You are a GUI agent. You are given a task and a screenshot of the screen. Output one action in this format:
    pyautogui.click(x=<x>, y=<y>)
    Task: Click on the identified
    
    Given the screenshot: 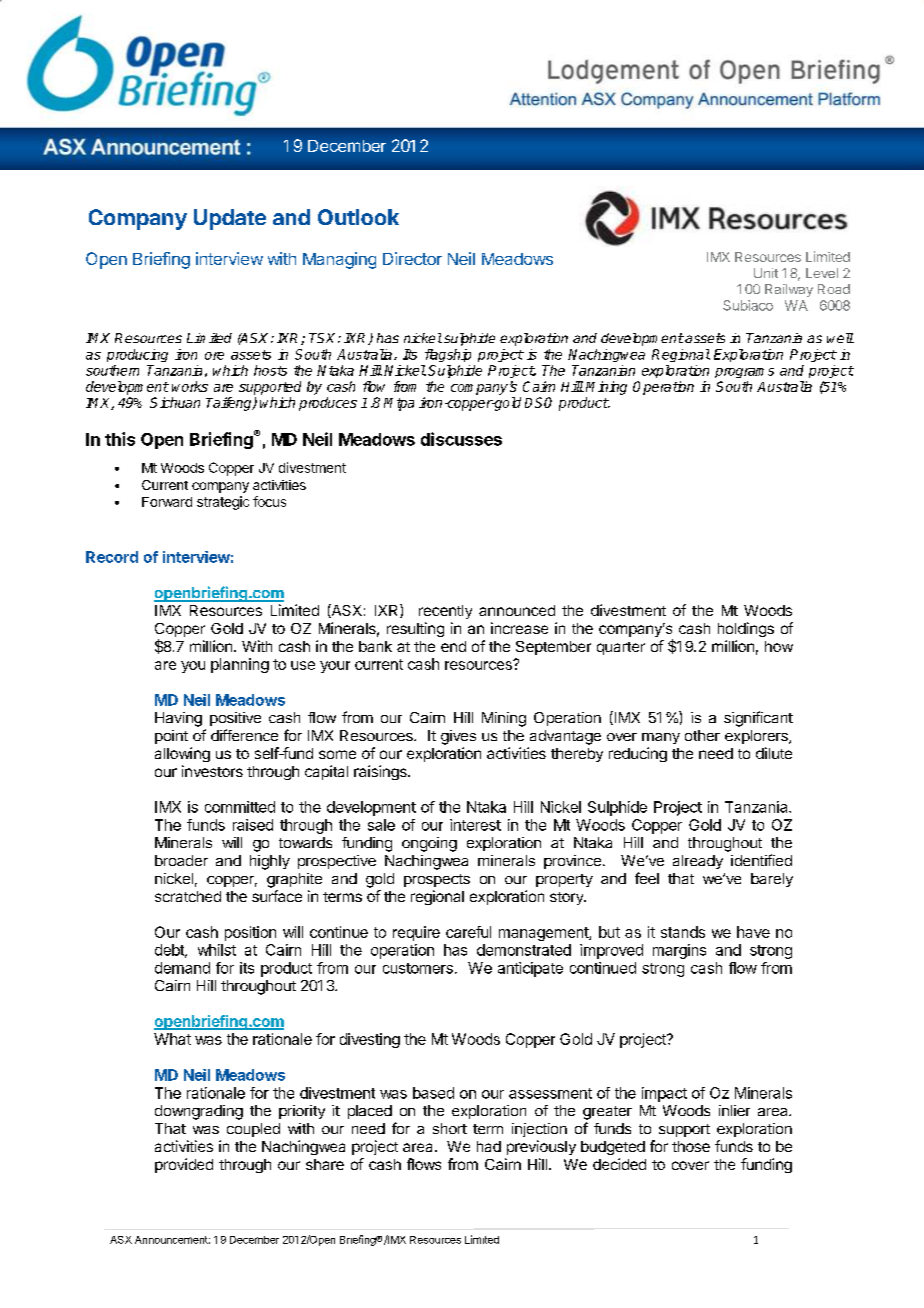 What is the action you would take?
    pyautogui.click(x=761, y=860)
